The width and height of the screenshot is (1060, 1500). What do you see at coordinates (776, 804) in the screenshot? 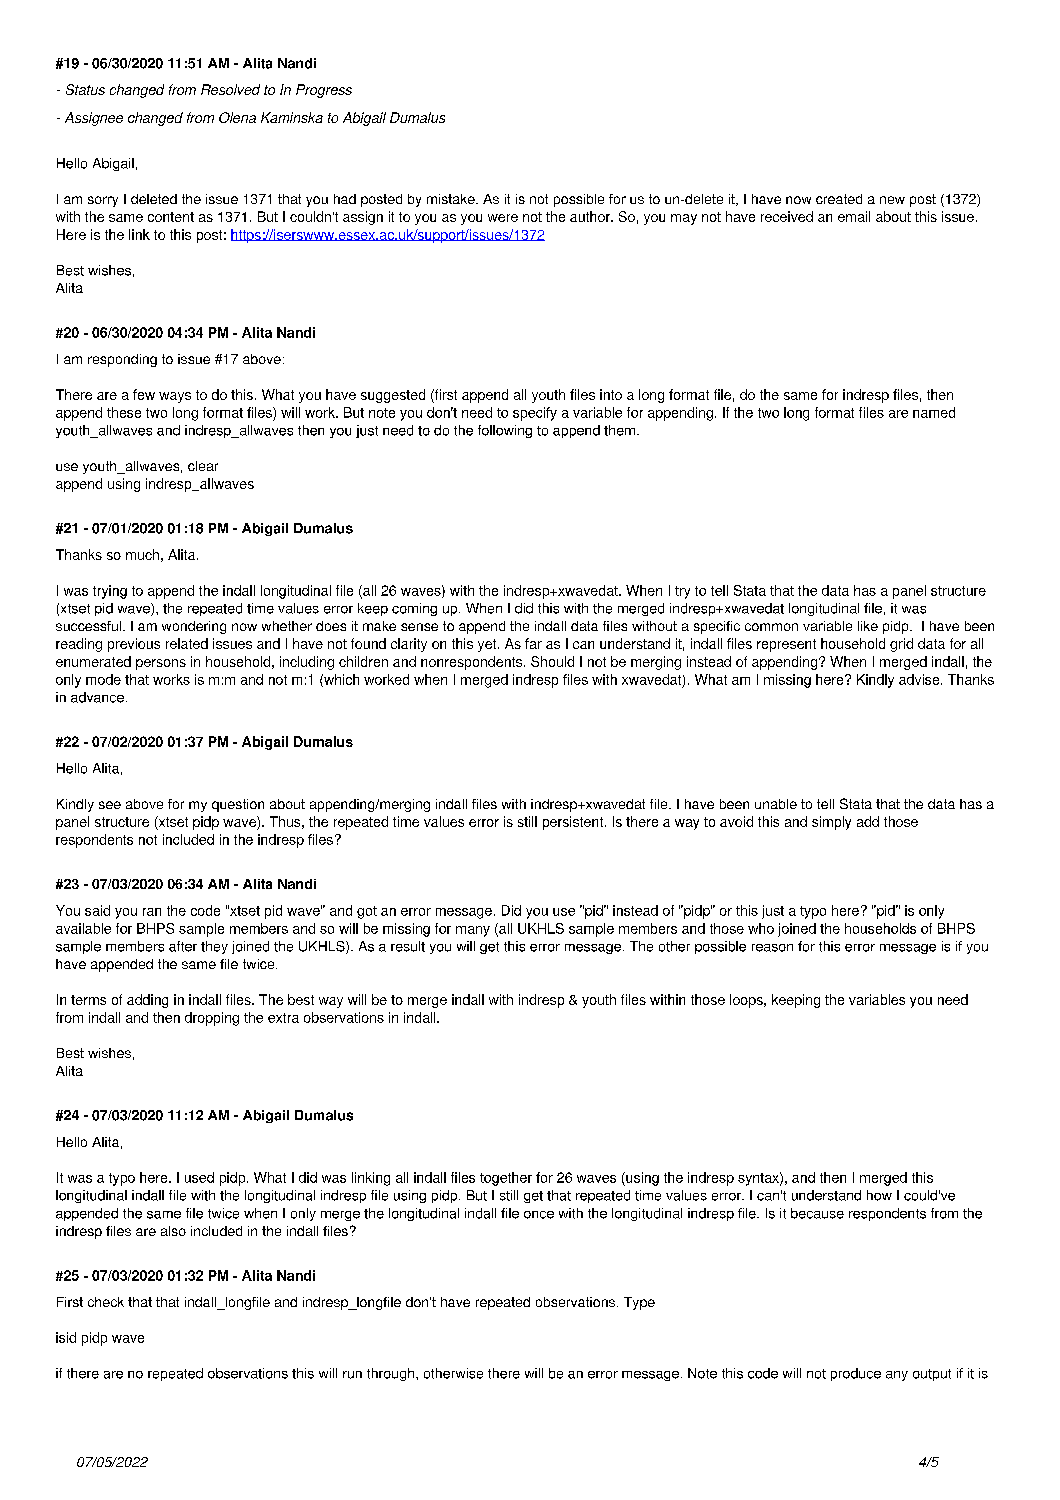
I see `unable` at bounding box center [776, 804].
